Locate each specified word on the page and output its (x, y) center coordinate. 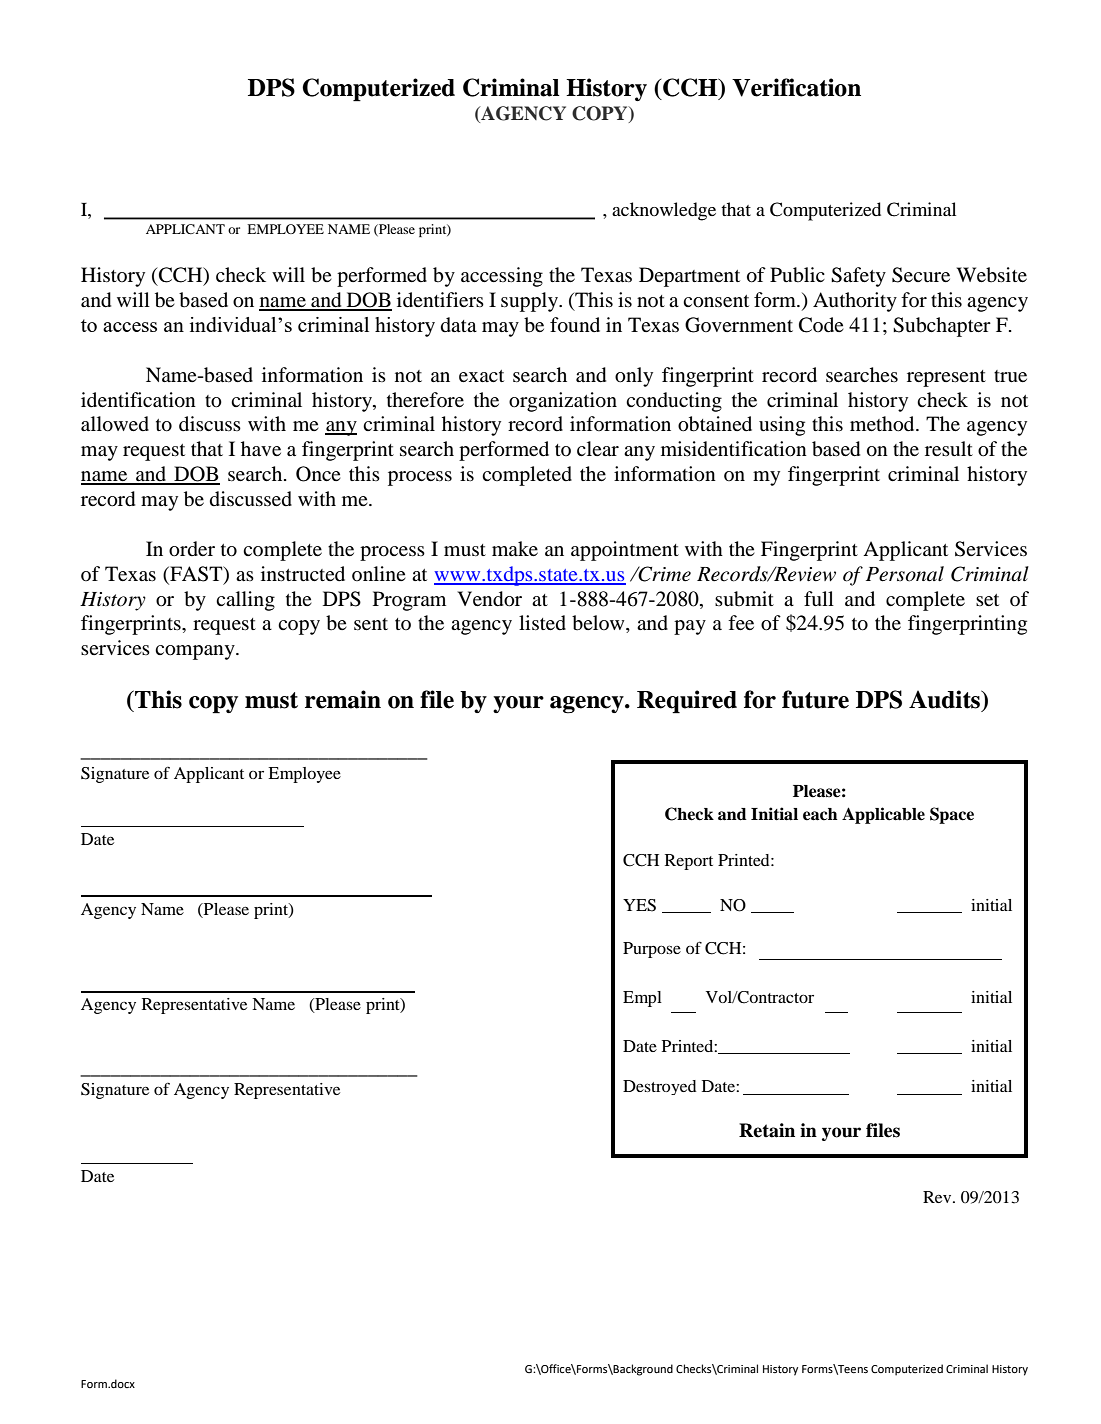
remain (343, 699)
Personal (905, 574)
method (883, 424)
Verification (796, 87)
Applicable (883, 815)
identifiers (440, 300)
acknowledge (664, 211)
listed (542, 622)
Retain (767, 1130)
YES (639, 905)
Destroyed (660, 1087)
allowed (115, 424)
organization (563, 402)
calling (245, 601)
